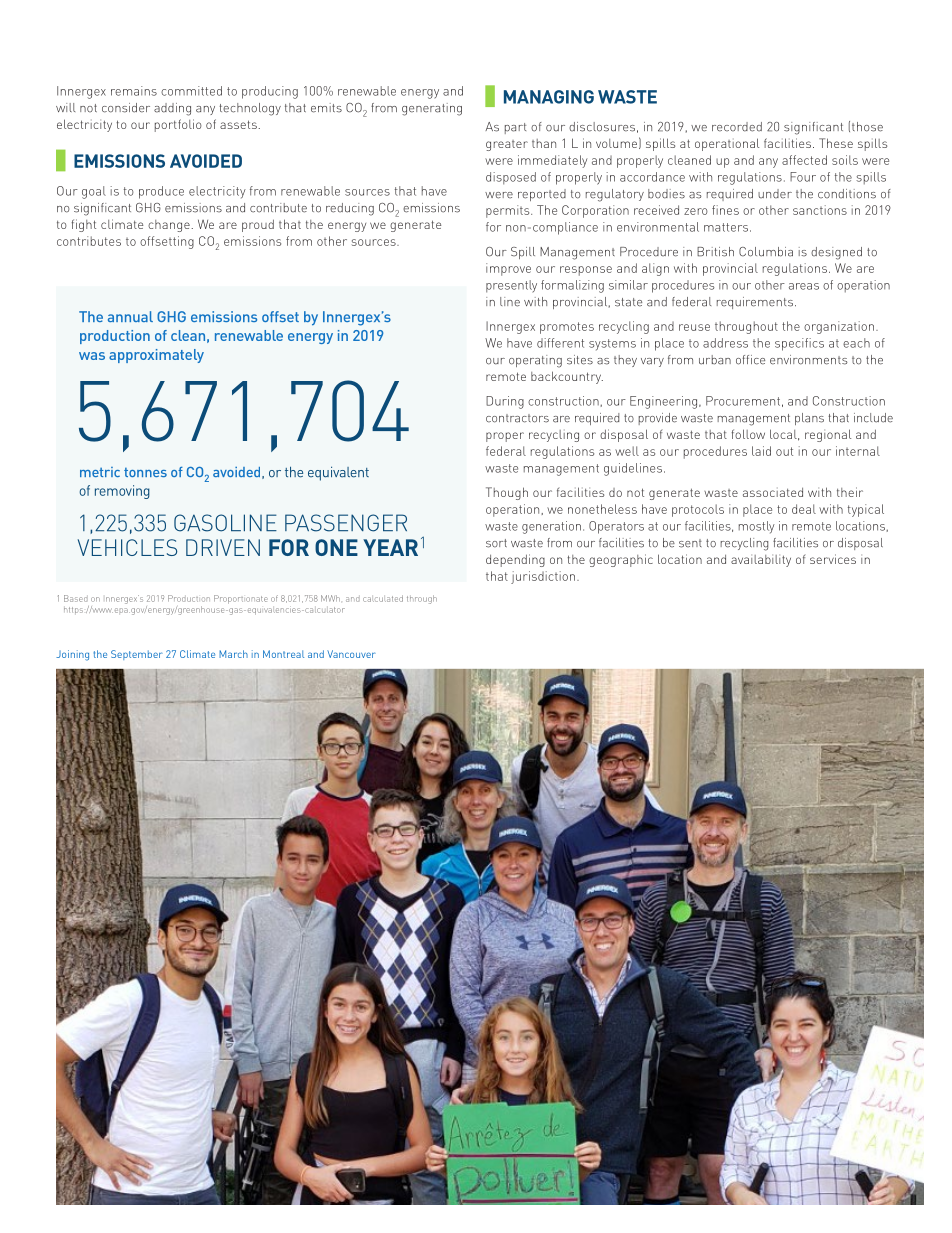 The width and height of the screenshot is (952, 1233). Describe the element at coordinates (804, 286) in the screenshot. I see `areas` at that location.
